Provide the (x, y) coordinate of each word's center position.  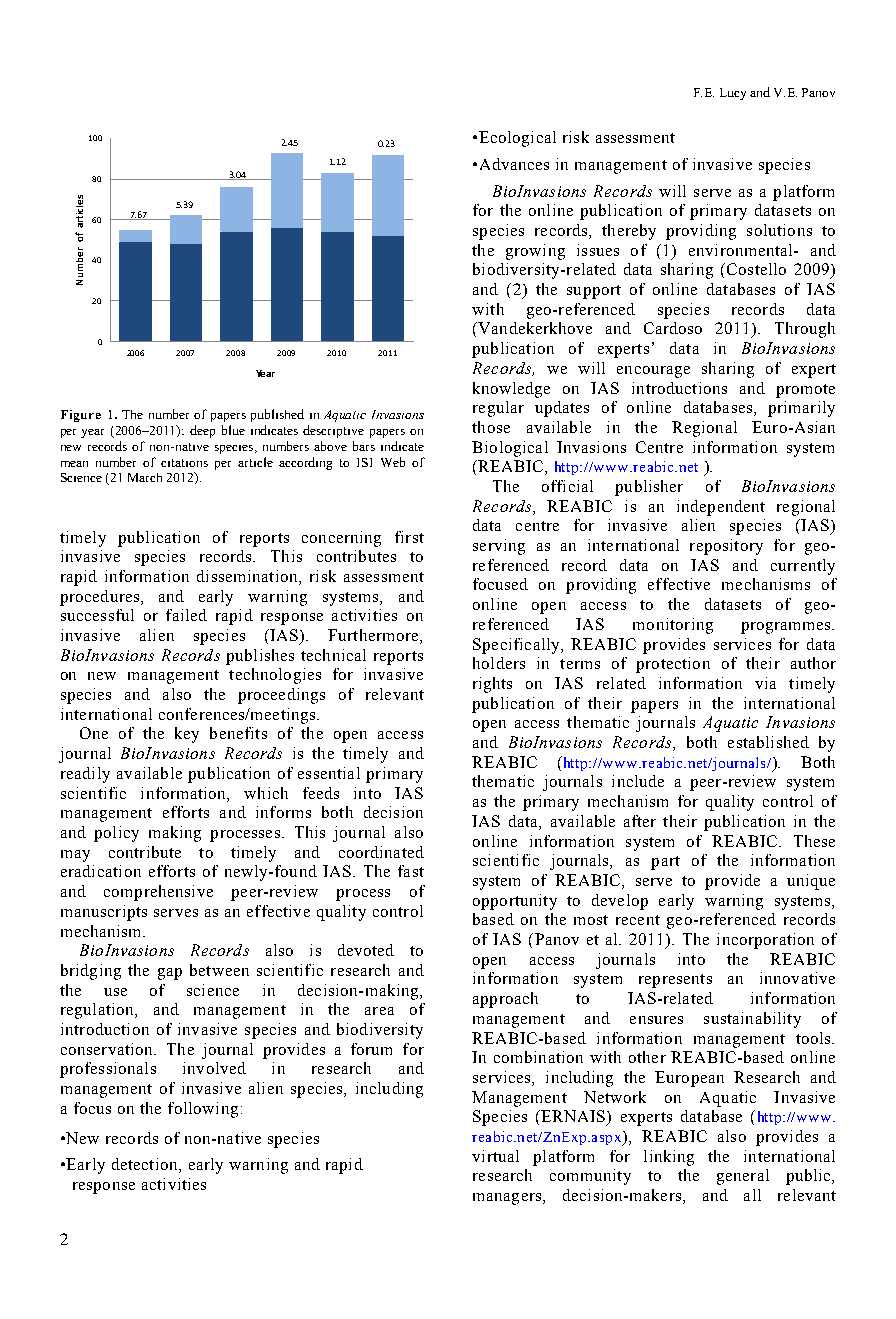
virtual (495, 1156)
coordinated (381, 852)
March (145, 477)
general (743, 1177)
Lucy (733, 94)
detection (146, 1165)
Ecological (517, 139)
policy (116, 834)
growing (535, 252)
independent (721, 508)
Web (393, 462)
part (665, 863)
